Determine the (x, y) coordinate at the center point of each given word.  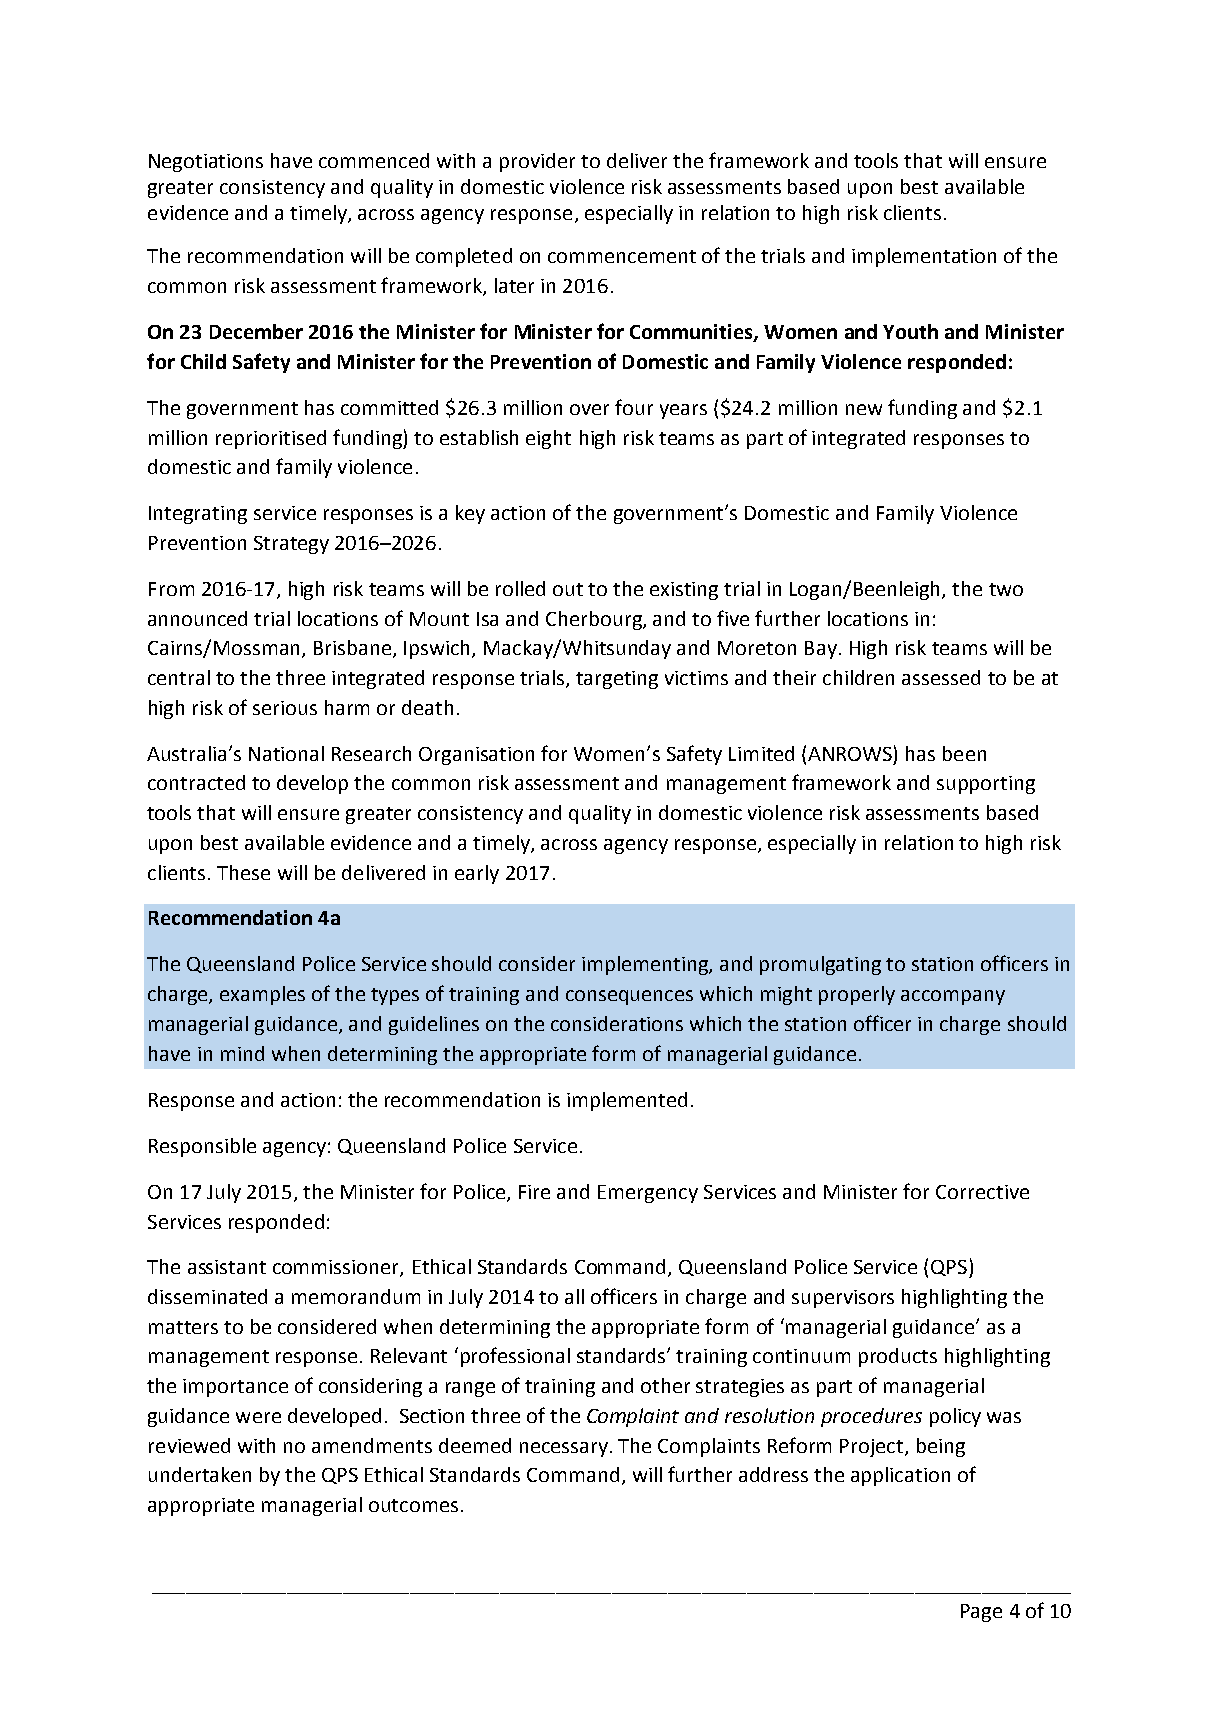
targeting (617, 680)
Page (981, 1613)
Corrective (982, 1192)
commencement (622, 256)
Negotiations (206, 163)
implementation (924, 257)
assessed (941, 677)
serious (285, 708)
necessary (565, 1449)
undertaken (200, 1474)
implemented (627, 1101)
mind (242, 1053)
